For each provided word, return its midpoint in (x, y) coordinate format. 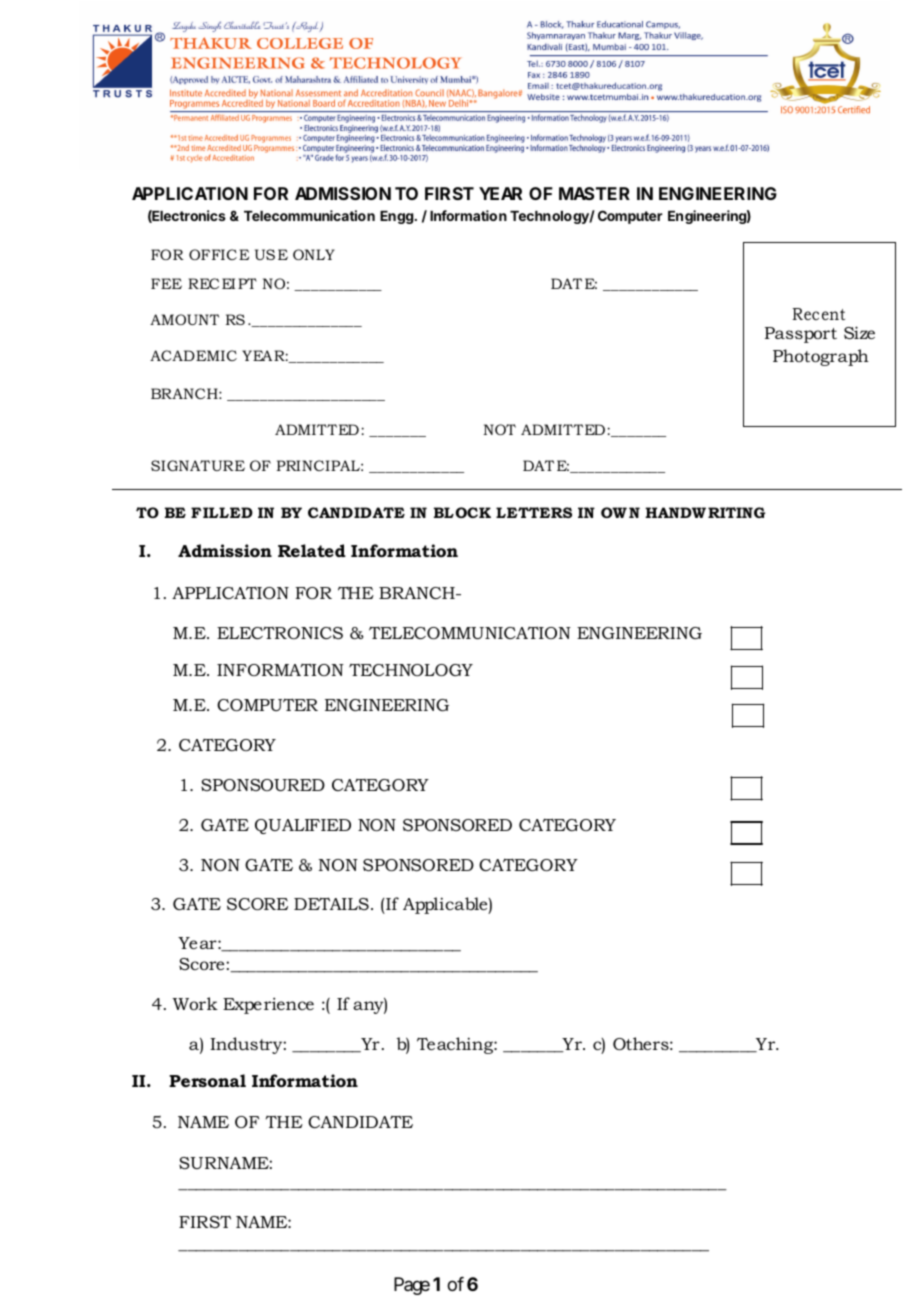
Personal (207, 1080)
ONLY (314, 254)
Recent (819, 314)
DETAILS (331, 903)
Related (312, 550)
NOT (499, 429)
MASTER (594, 193)
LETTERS (534, 512)
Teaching (456, 1045)
